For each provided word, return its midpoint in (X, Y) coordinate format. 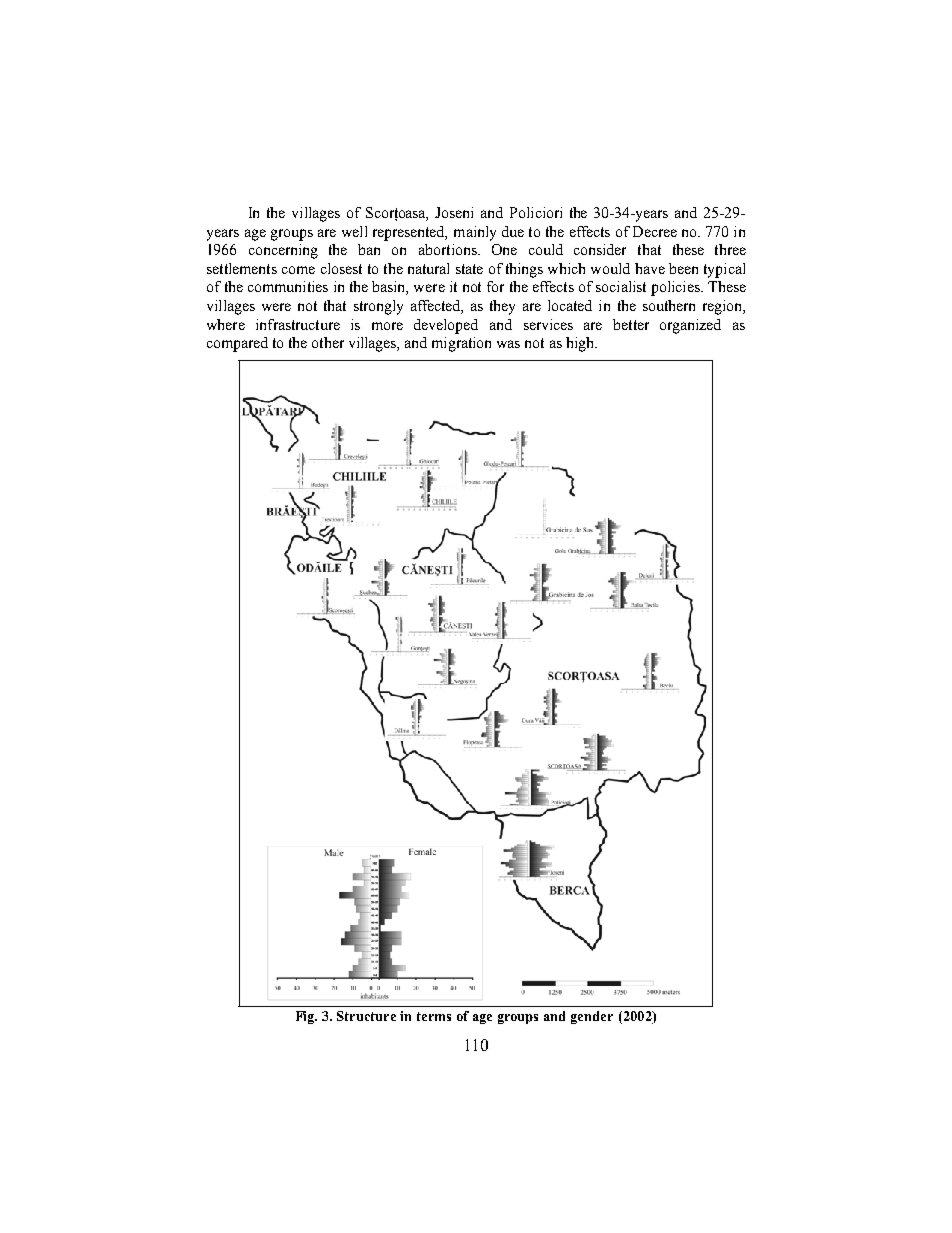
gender (592, 1017)
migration (461, 344)
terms (434, 1016)
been (683, 268)
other (328, 342)
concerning (283, 251)
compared (237, 344)
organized (690, 326)
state (469, 269)
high (581, 344)
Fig (306, 1017)
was (508, 344)
